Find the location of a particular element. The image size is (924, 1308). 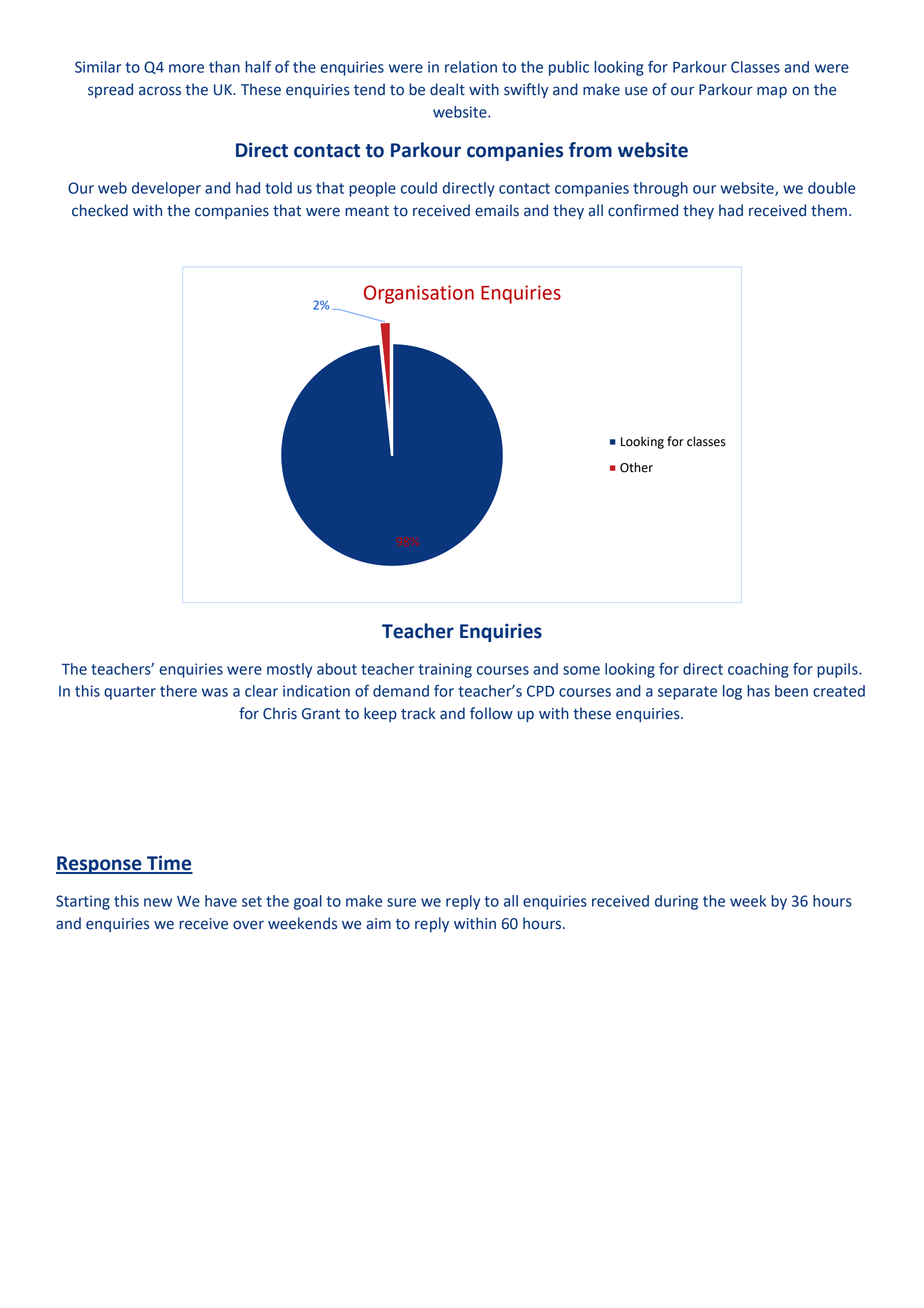

training is located at coordinates (445, 670).
